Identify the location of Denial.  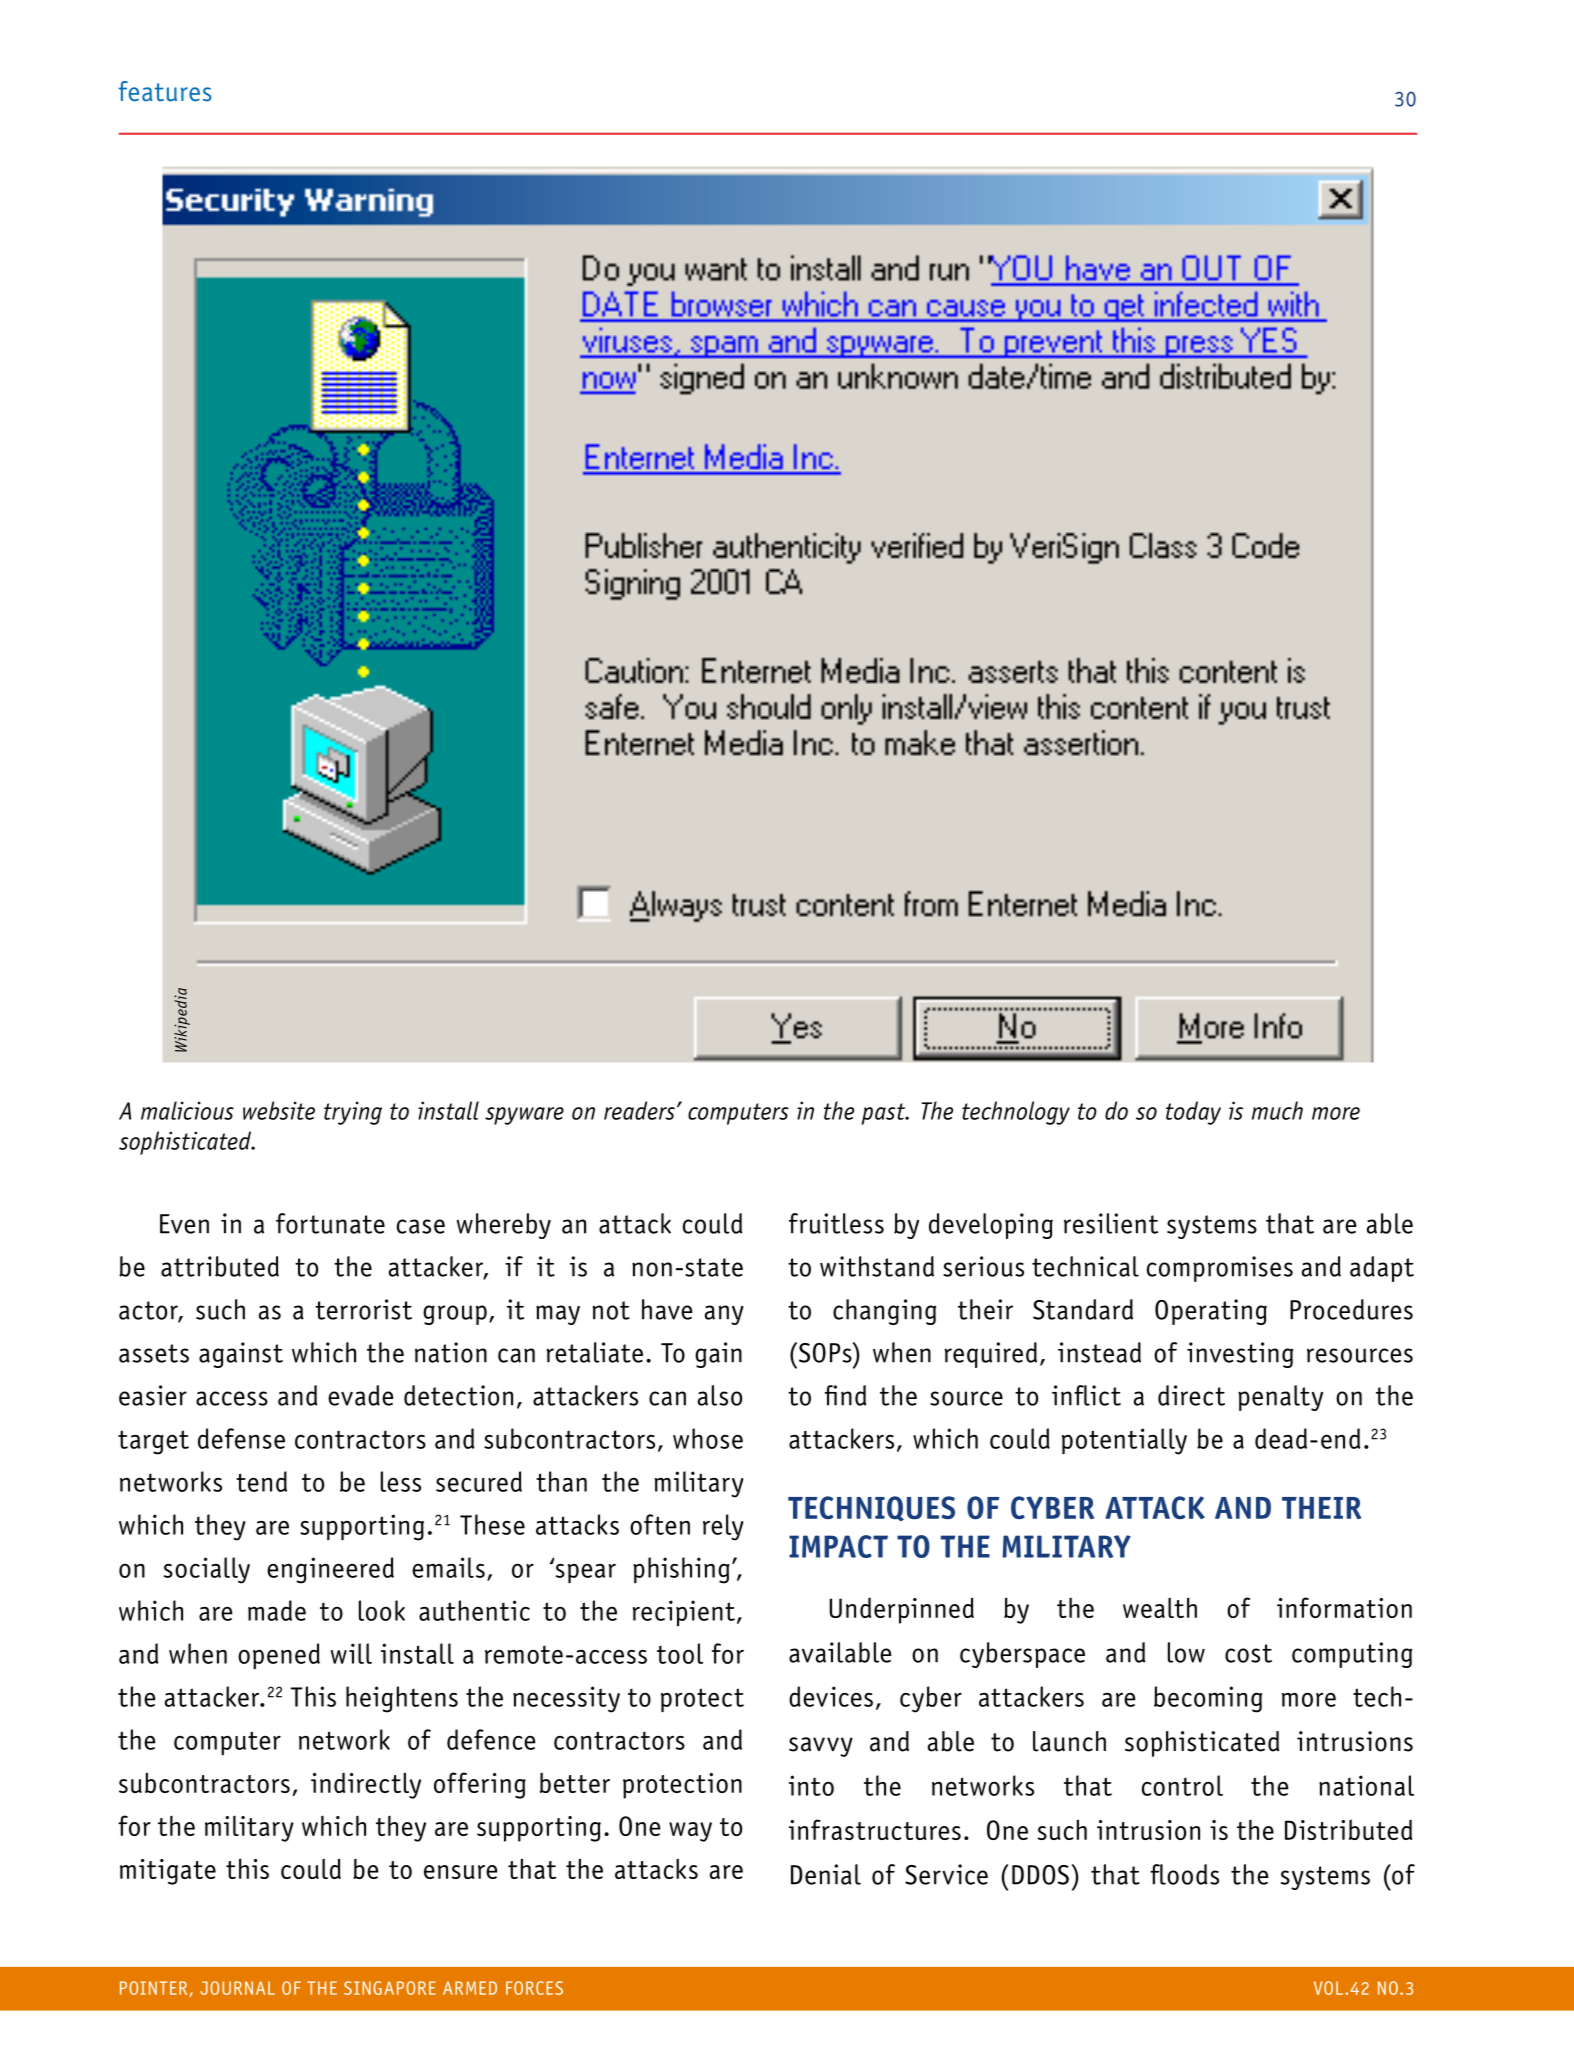
(826, 1874).
